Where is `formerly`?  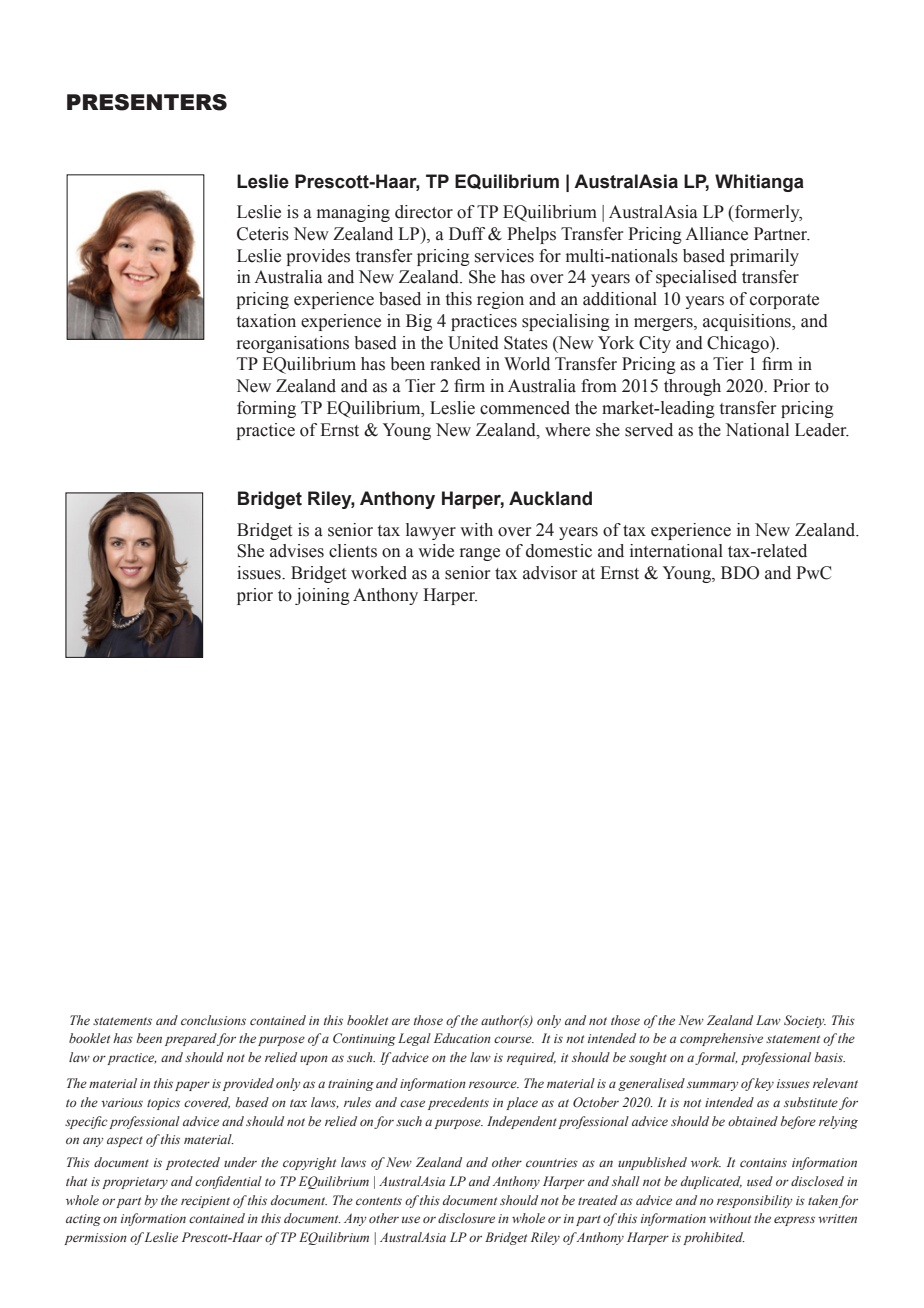
formerly is located at coordinates (767, 213).
